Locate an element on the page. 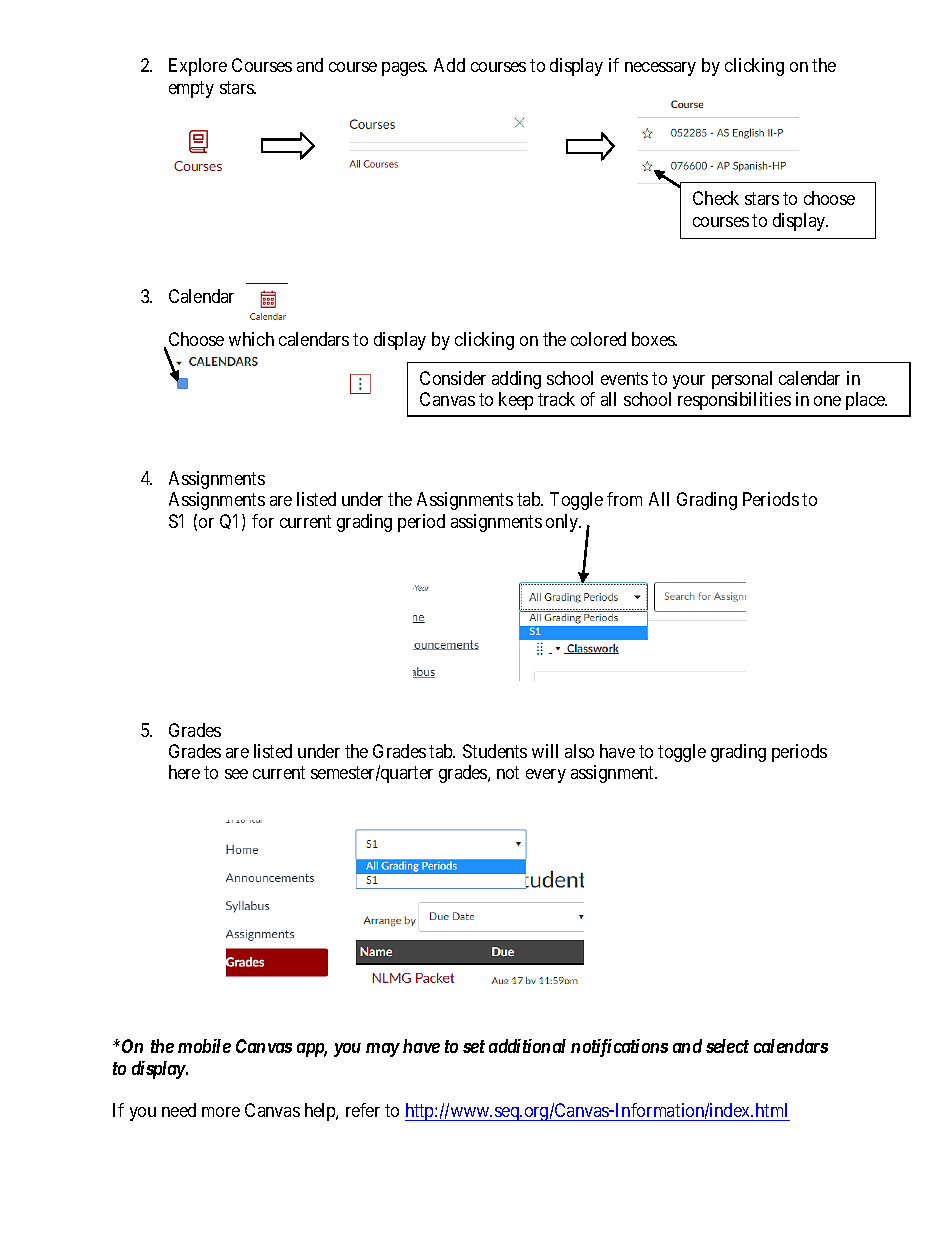  pages is located at coordinates (404, 69).
